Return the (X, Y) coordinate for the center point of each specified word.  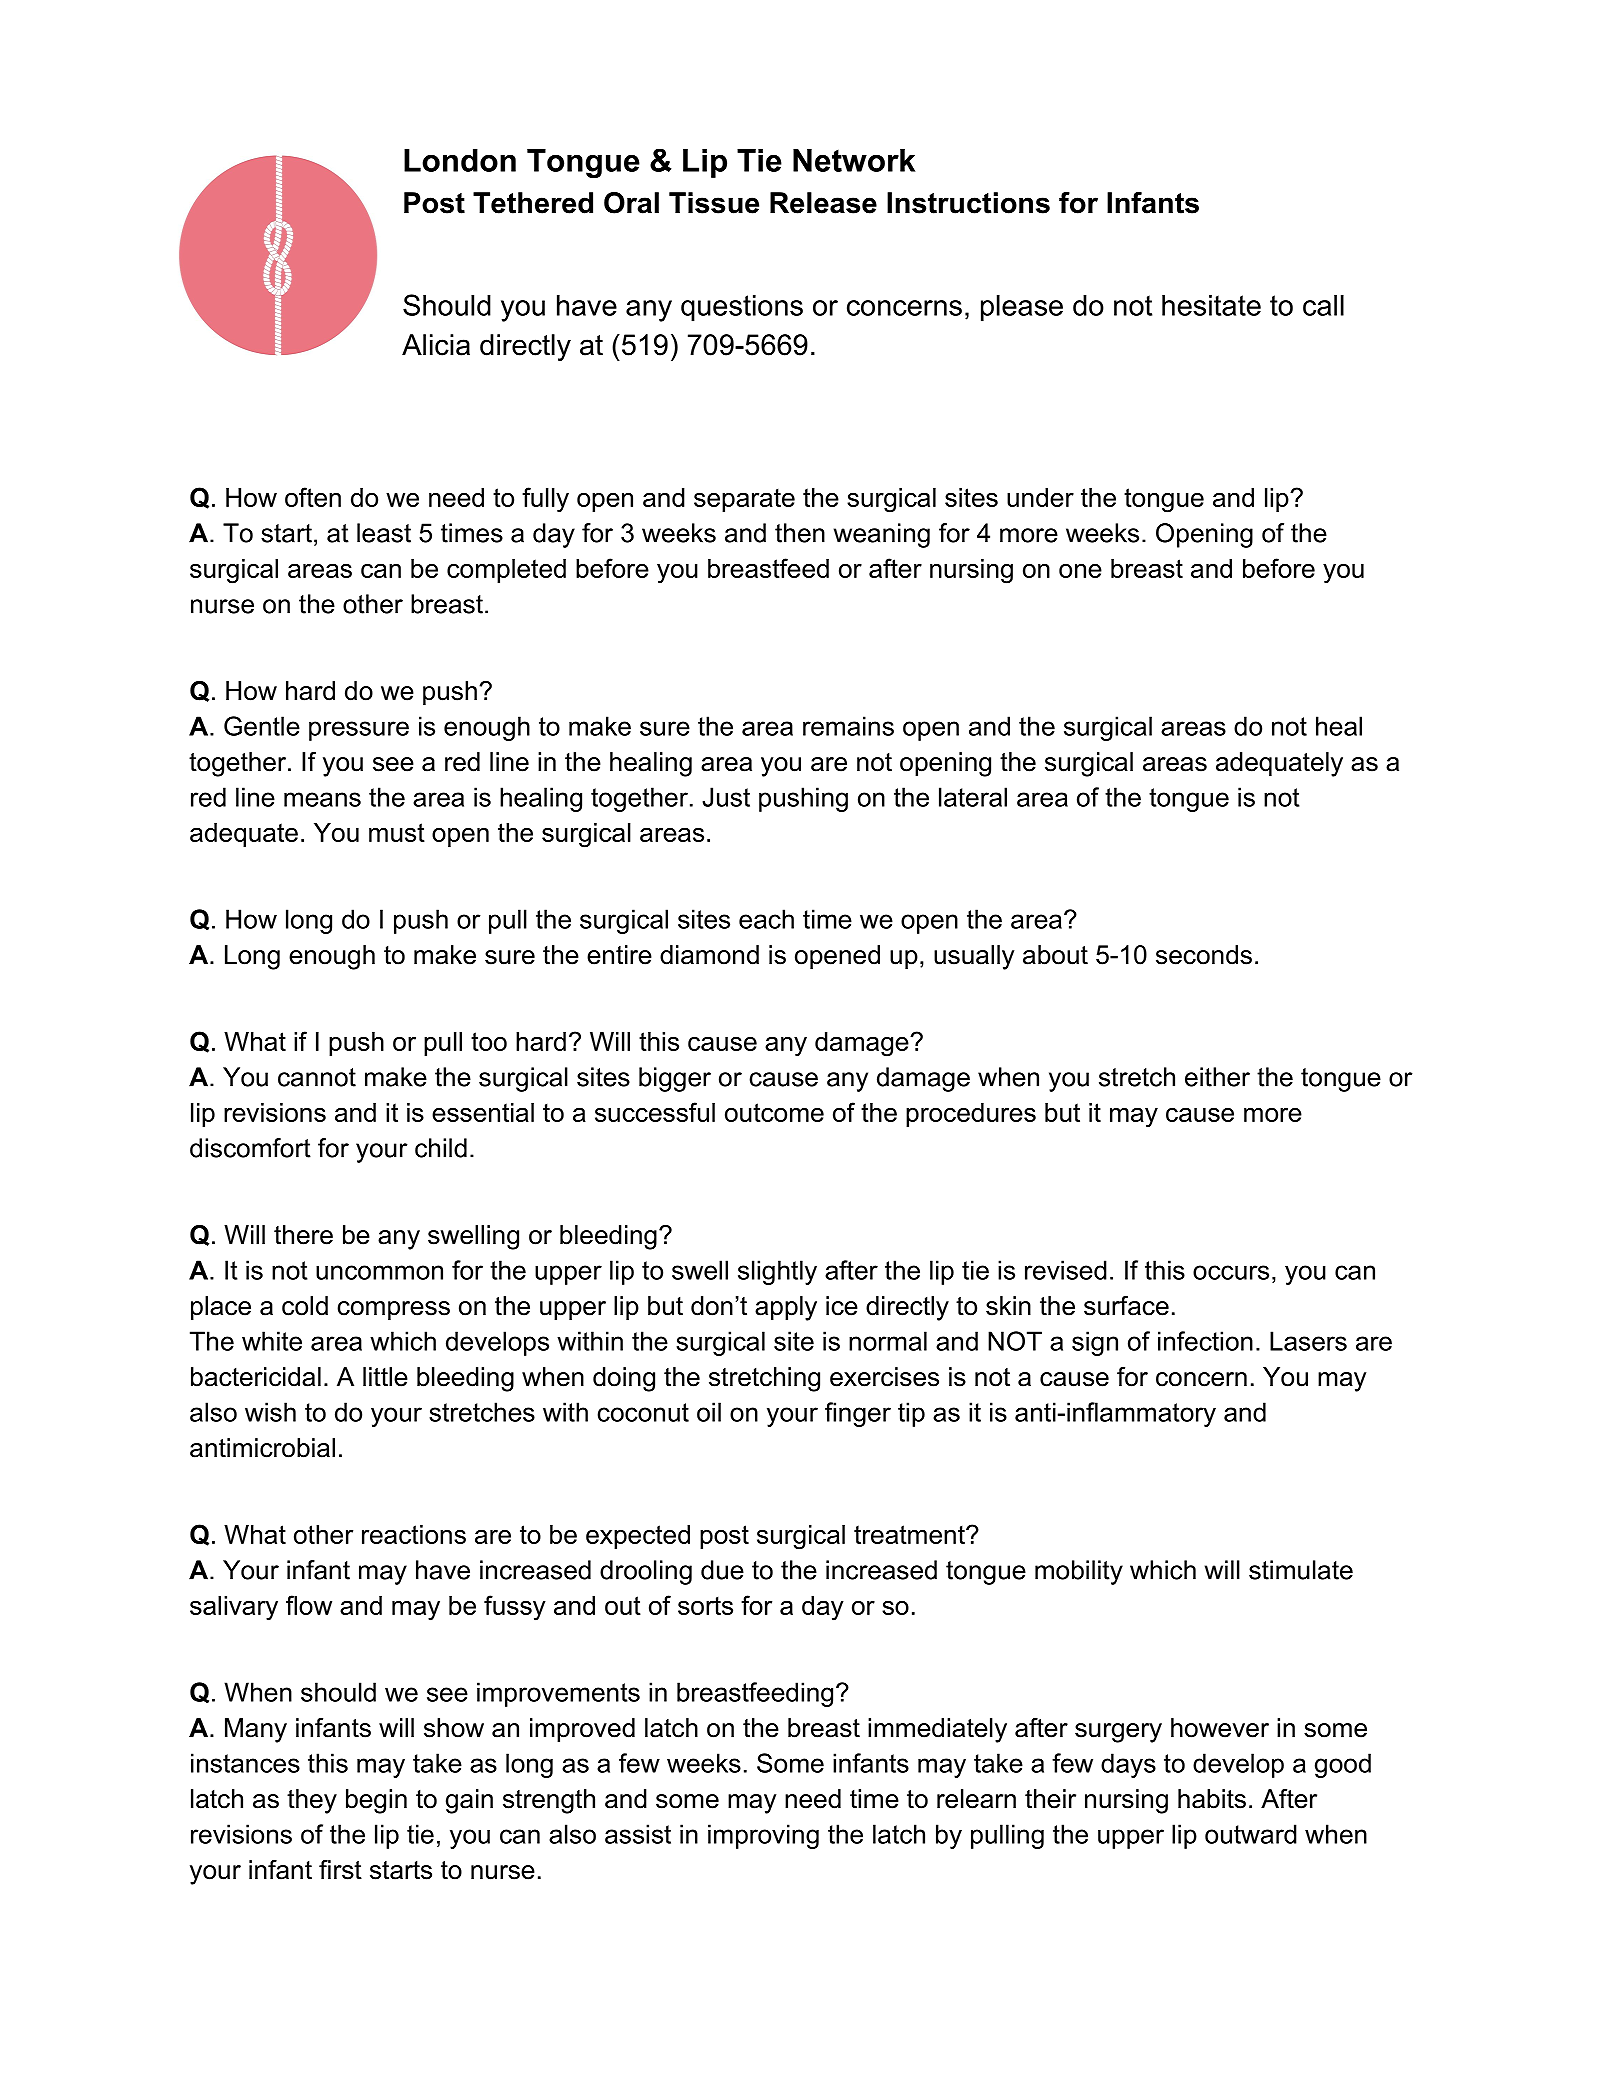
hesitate (1211, 305)
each (766, 919)
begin (376, 1801)
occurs (1231, 1272)
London (460, 160)
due (722, 1570)
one (1080, 571)
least (384, 533)
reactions (414, 1534)
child (441, 1148)
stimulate (1301, 1570)
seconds (1204, 955)
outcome (774, 1112)
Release (823, 203)
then (800, 533)
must (397, 832)
